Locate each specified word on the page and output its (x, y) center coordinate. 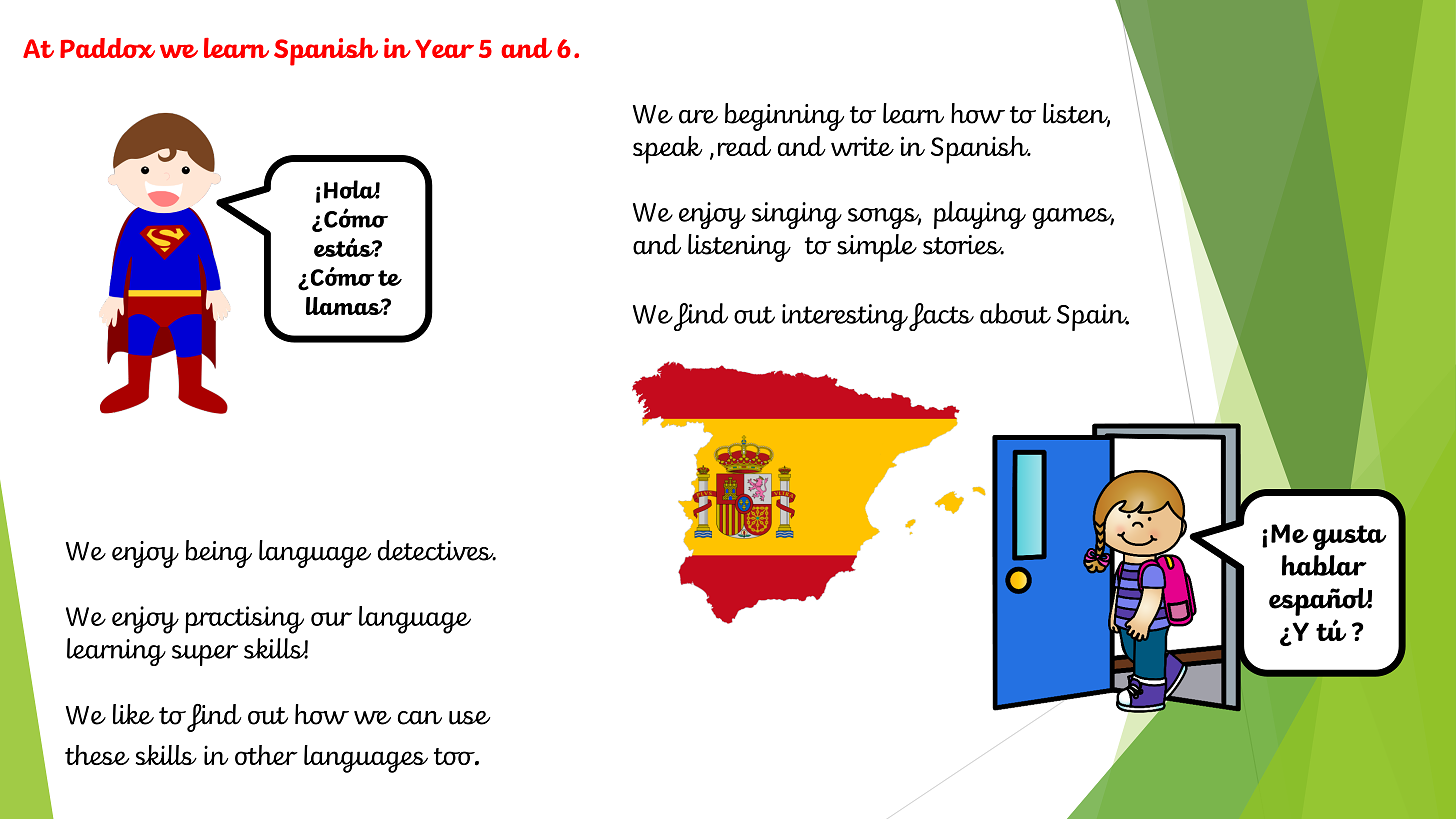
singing (797, 215)
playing (980, 215)
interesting (845, 317)
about (1015, 313)
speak (667, 150)
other (266, 755)
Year (444, 48)
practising (244, 620)
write (862, 146)
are (698, 117)
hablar (1324, 565)
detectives (437, 550)
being (219, 554)
